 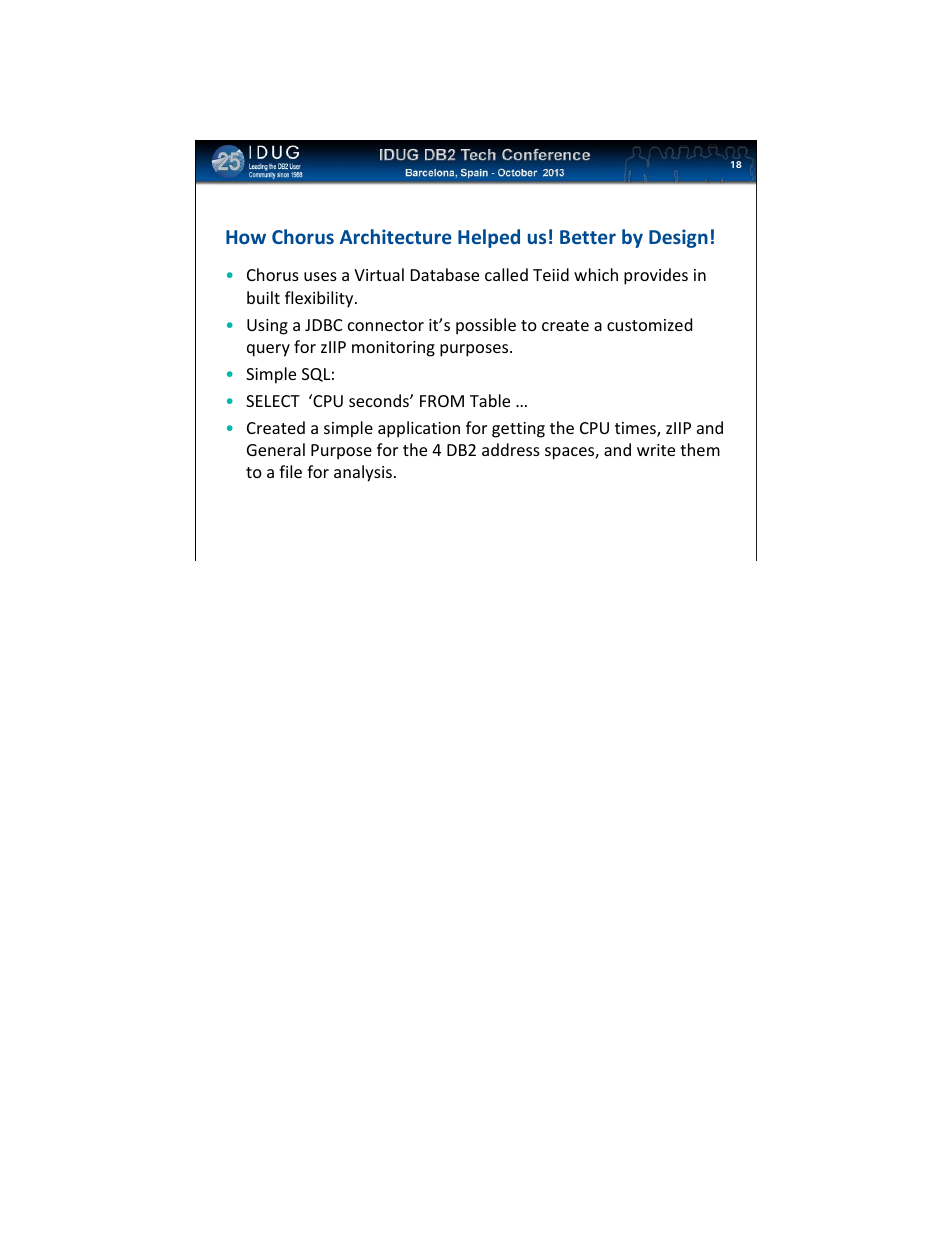 I want to click on JDBC, so click(x=323, y=325).
